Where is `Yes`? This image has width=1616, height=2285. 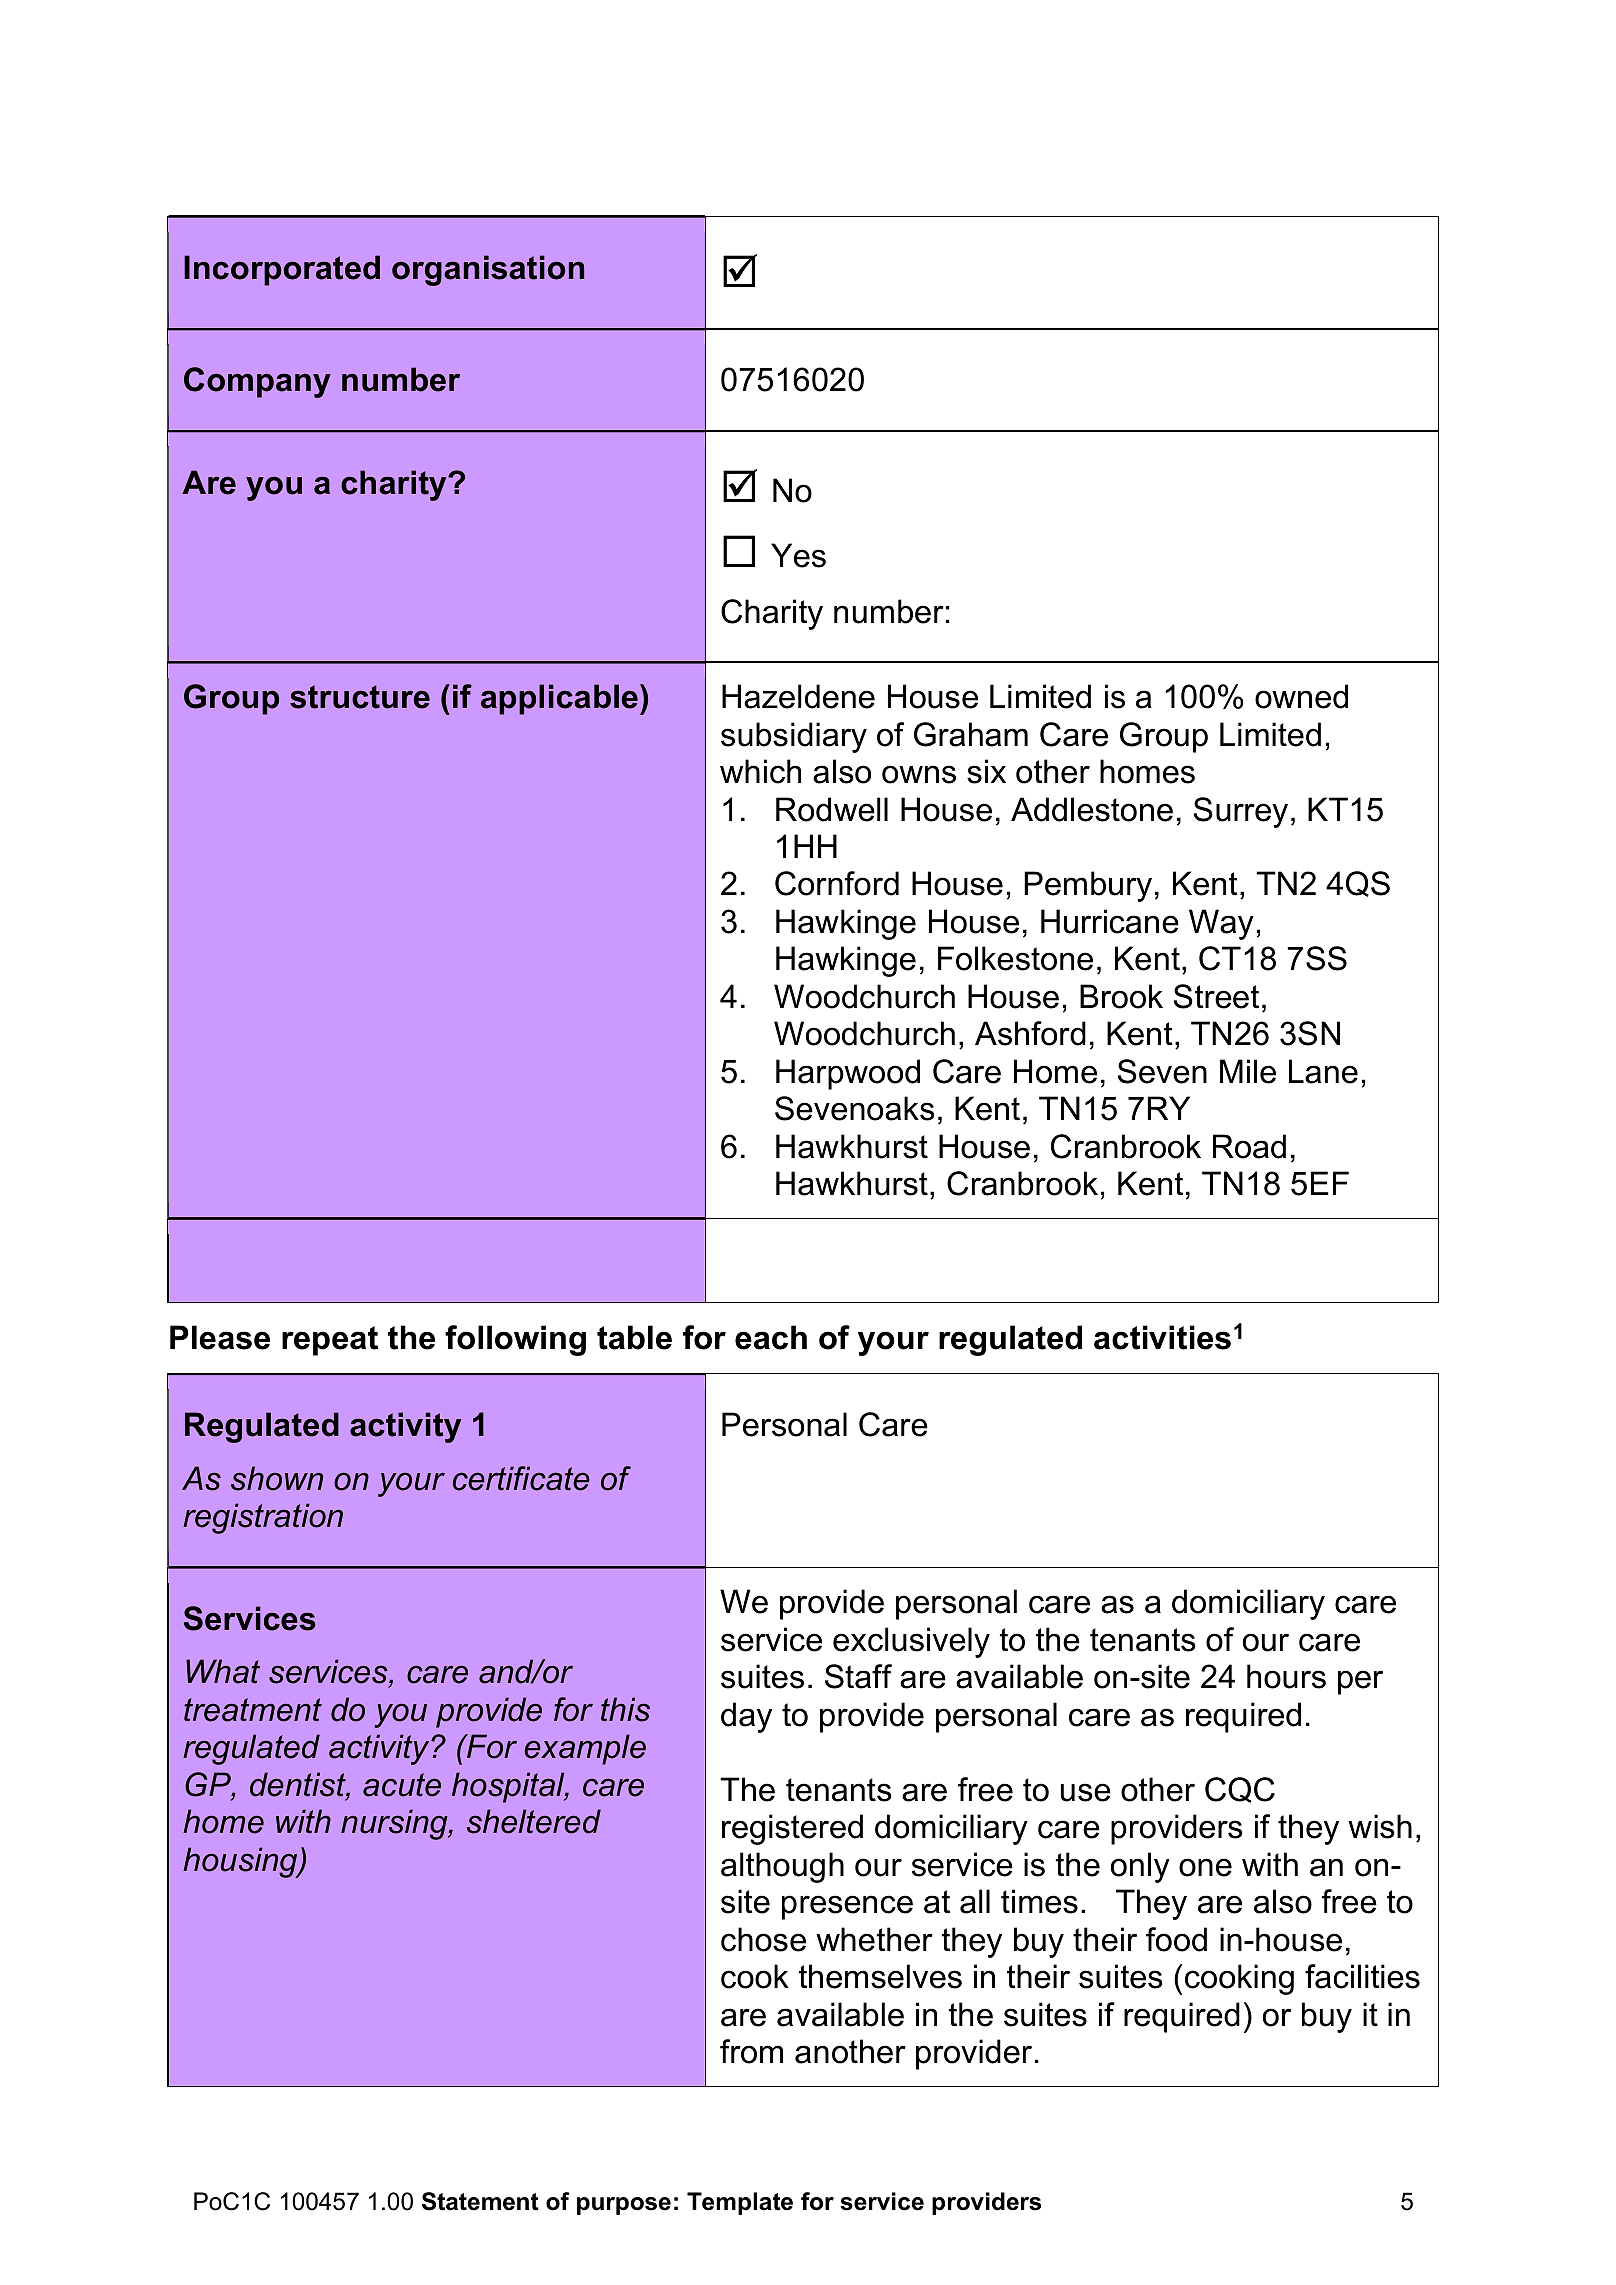 Yes is located at coordinates (798, 555).
